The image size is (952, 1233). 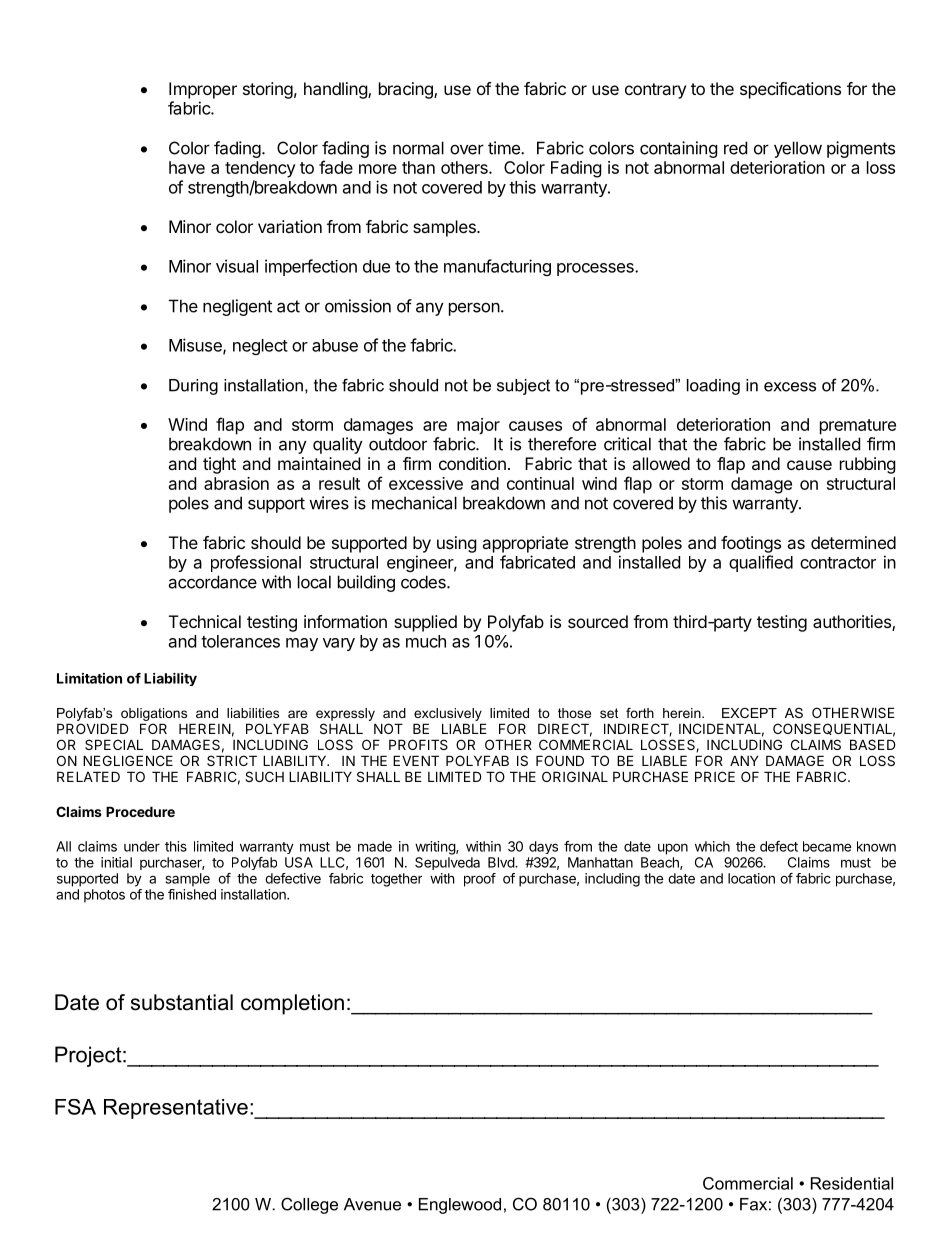 I want to click on condition, so click(x=472, y=463).
